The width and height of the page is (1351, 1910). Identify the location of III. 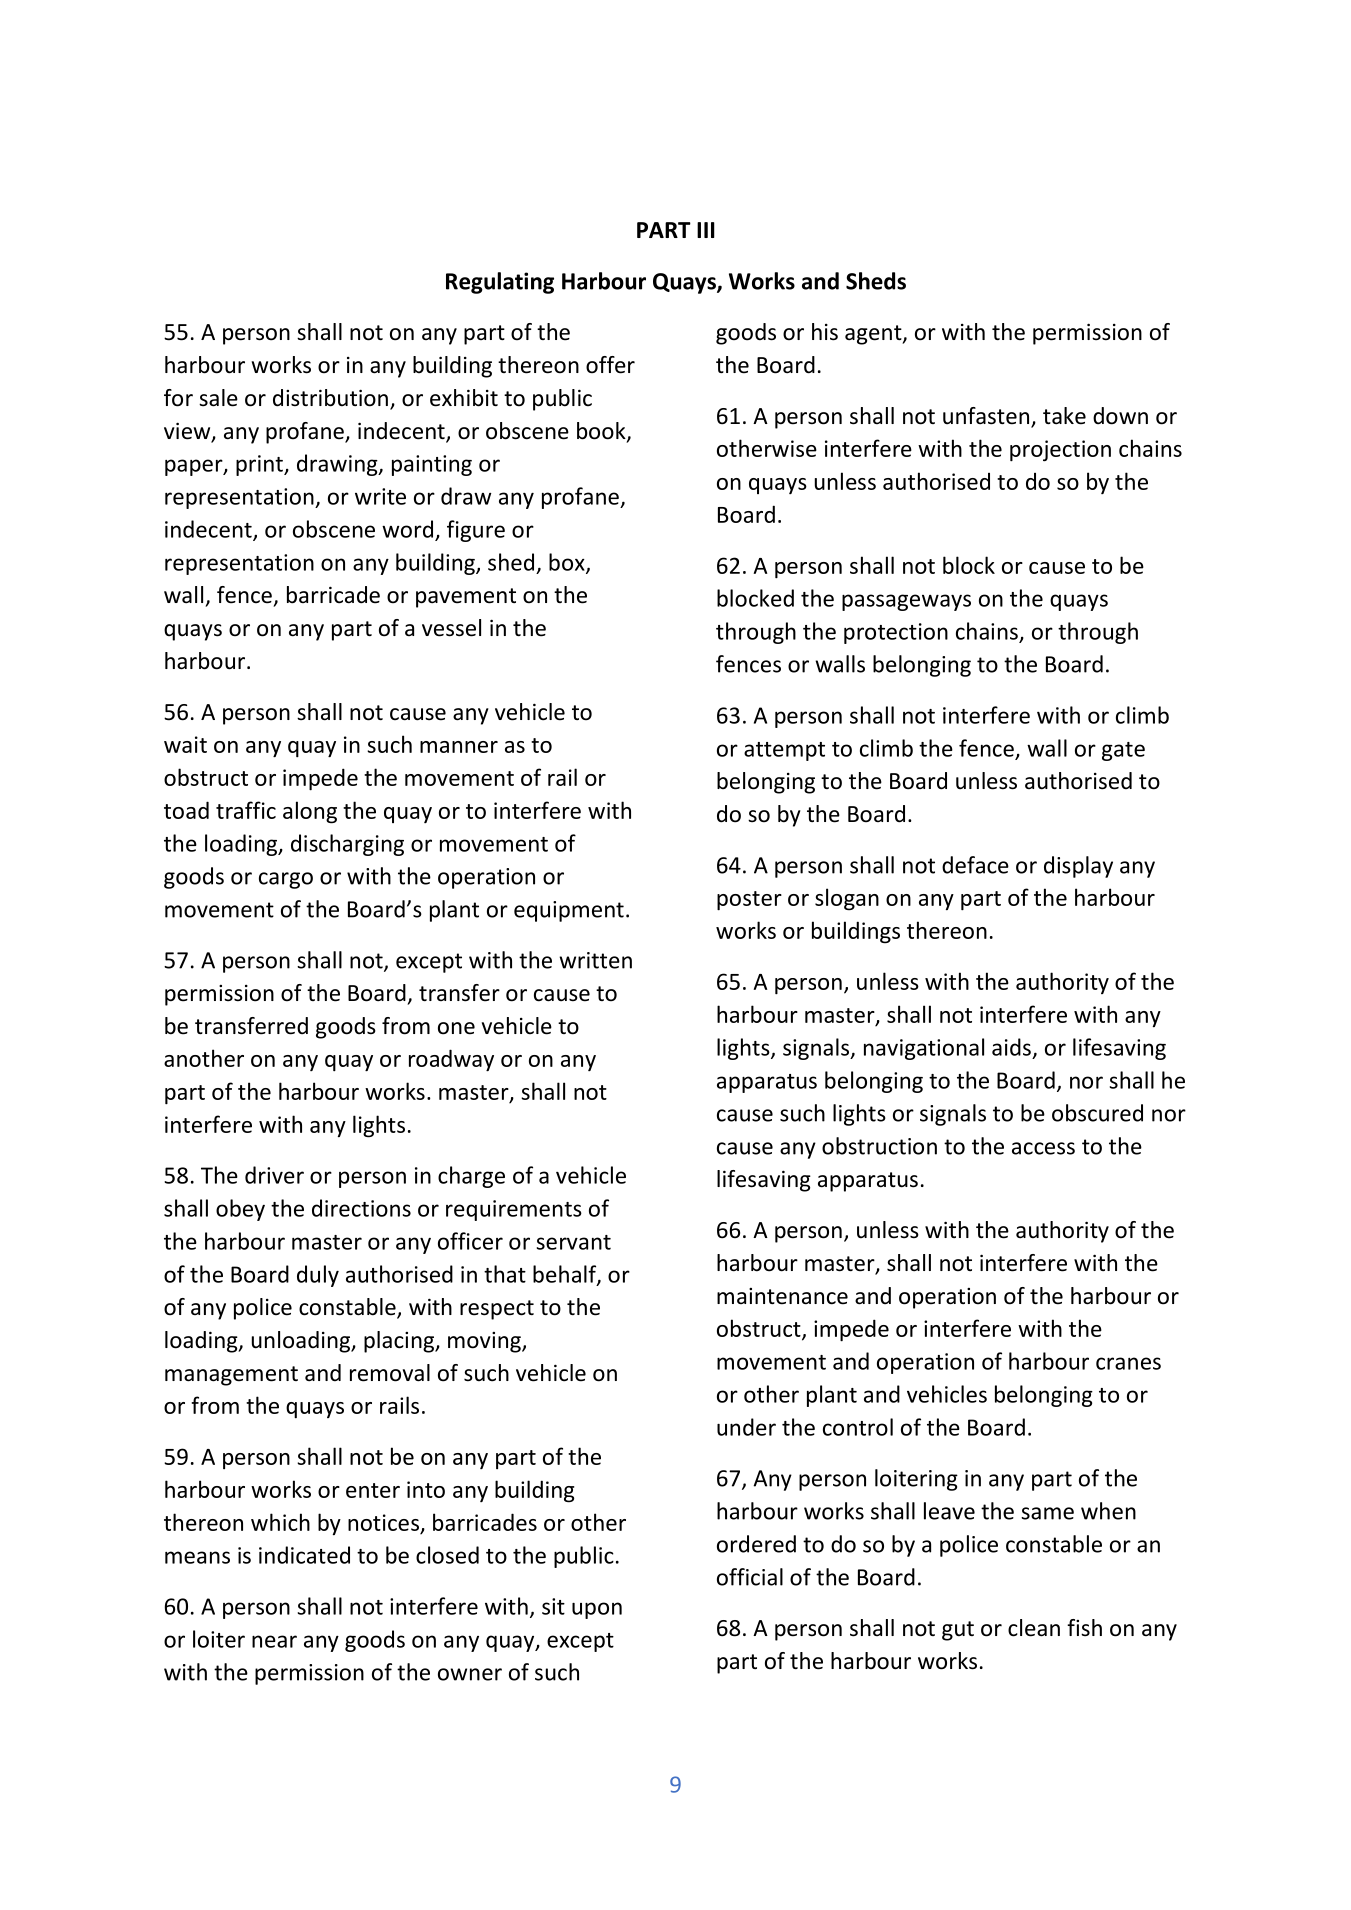
(706, 230).
